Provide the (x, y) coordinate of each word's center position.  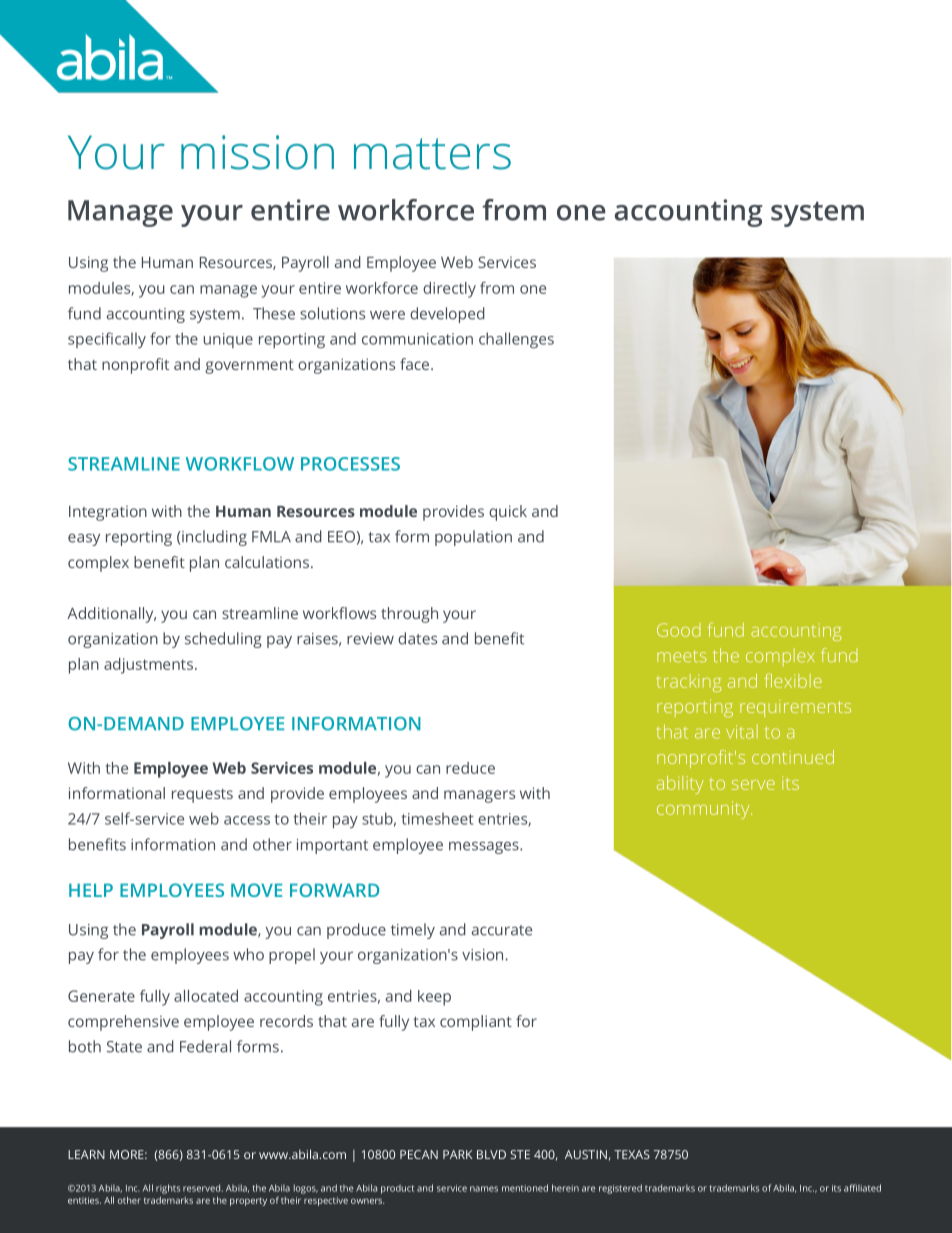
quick (508, 513)
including (213, 538)
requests (202, 796)
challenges (516, 340)
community (704, 810)
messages (485, 847)
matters (432, 154)
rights (168, 1189)
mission (257, 152)
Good (679, 630)
